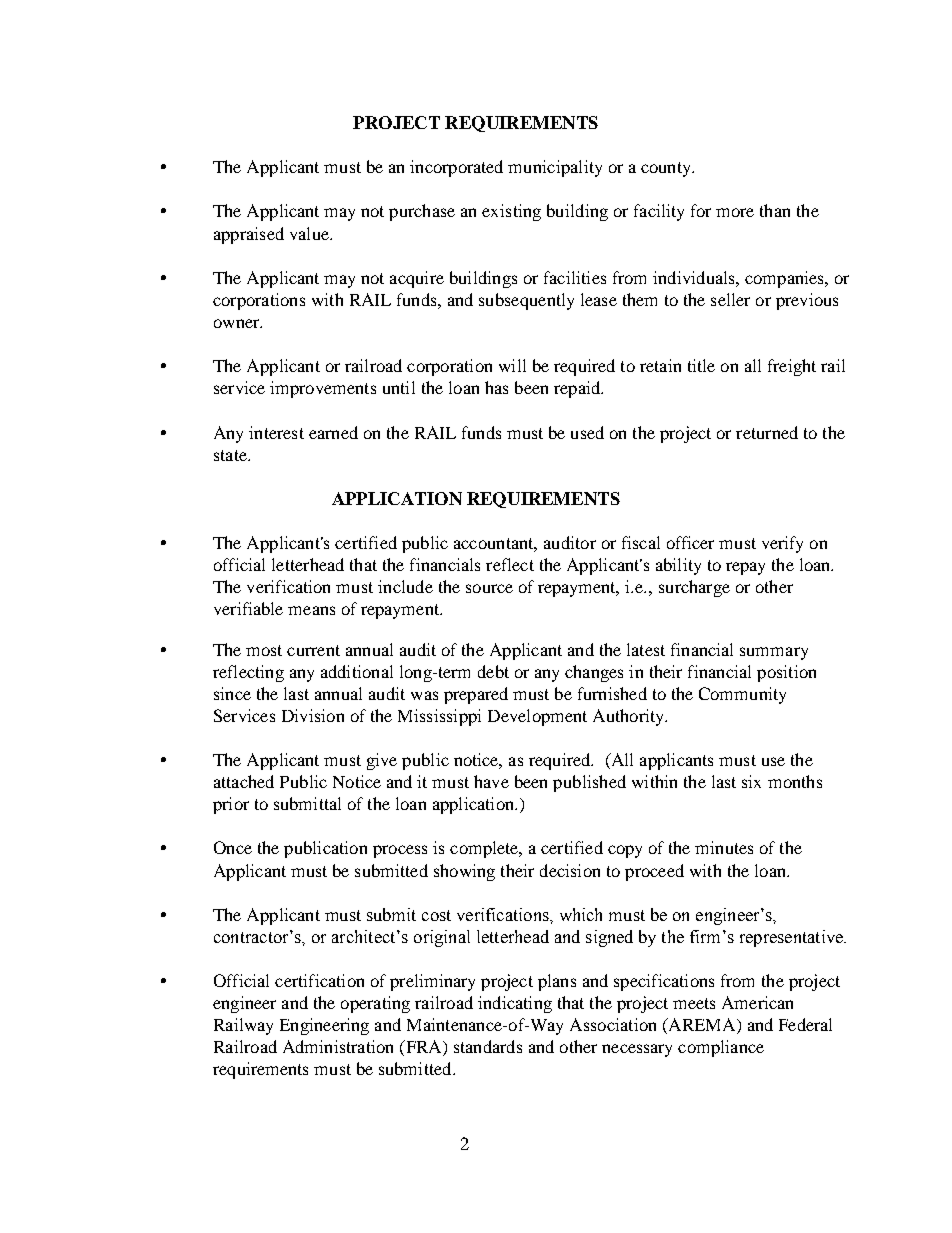 This screenshot has height=1233, width=952. Describe the element at coordinates (694, 588) in the screenshot. I see `surcharge` at that location.
